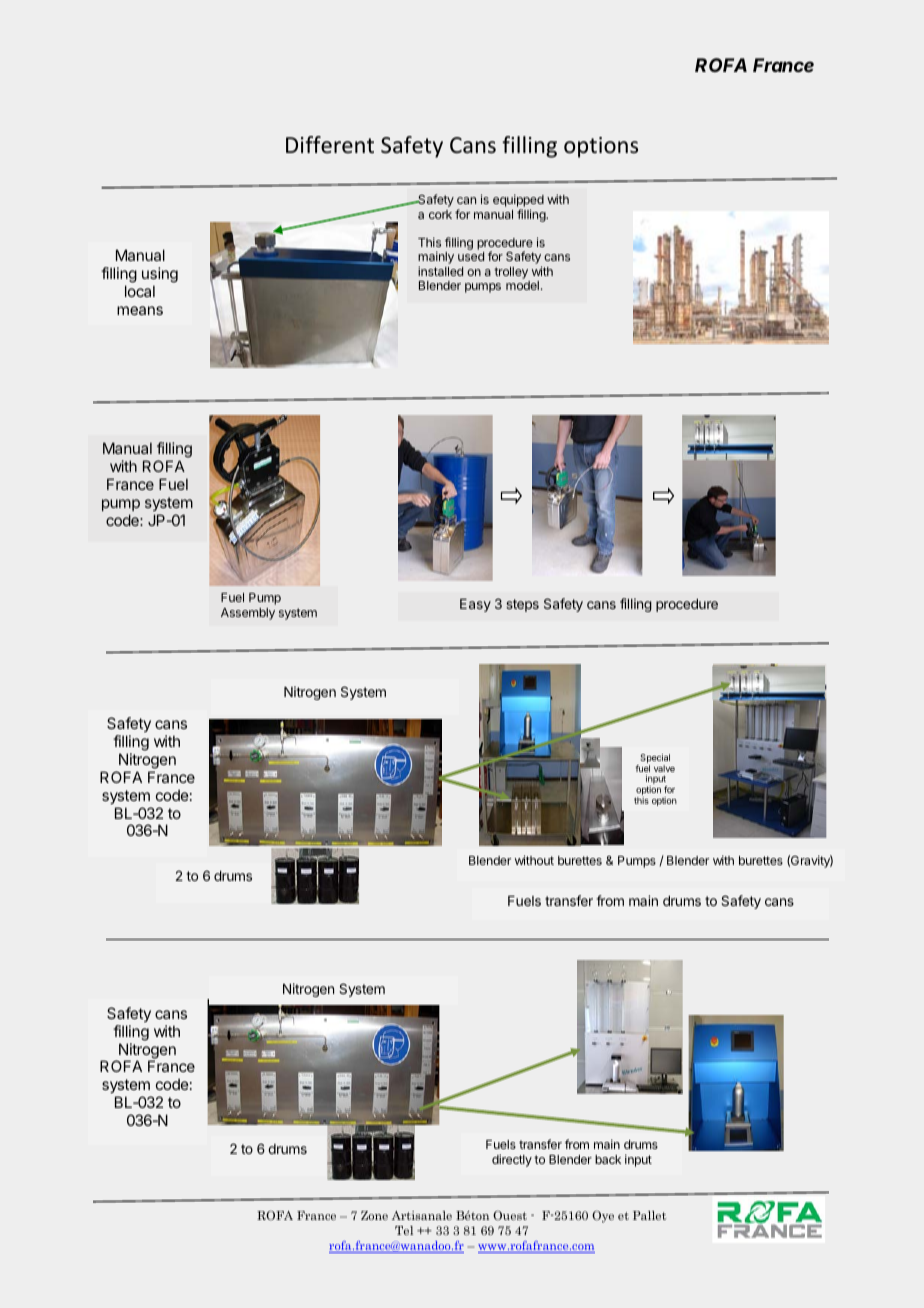  I want to click on equipped, so click(518, 202).
